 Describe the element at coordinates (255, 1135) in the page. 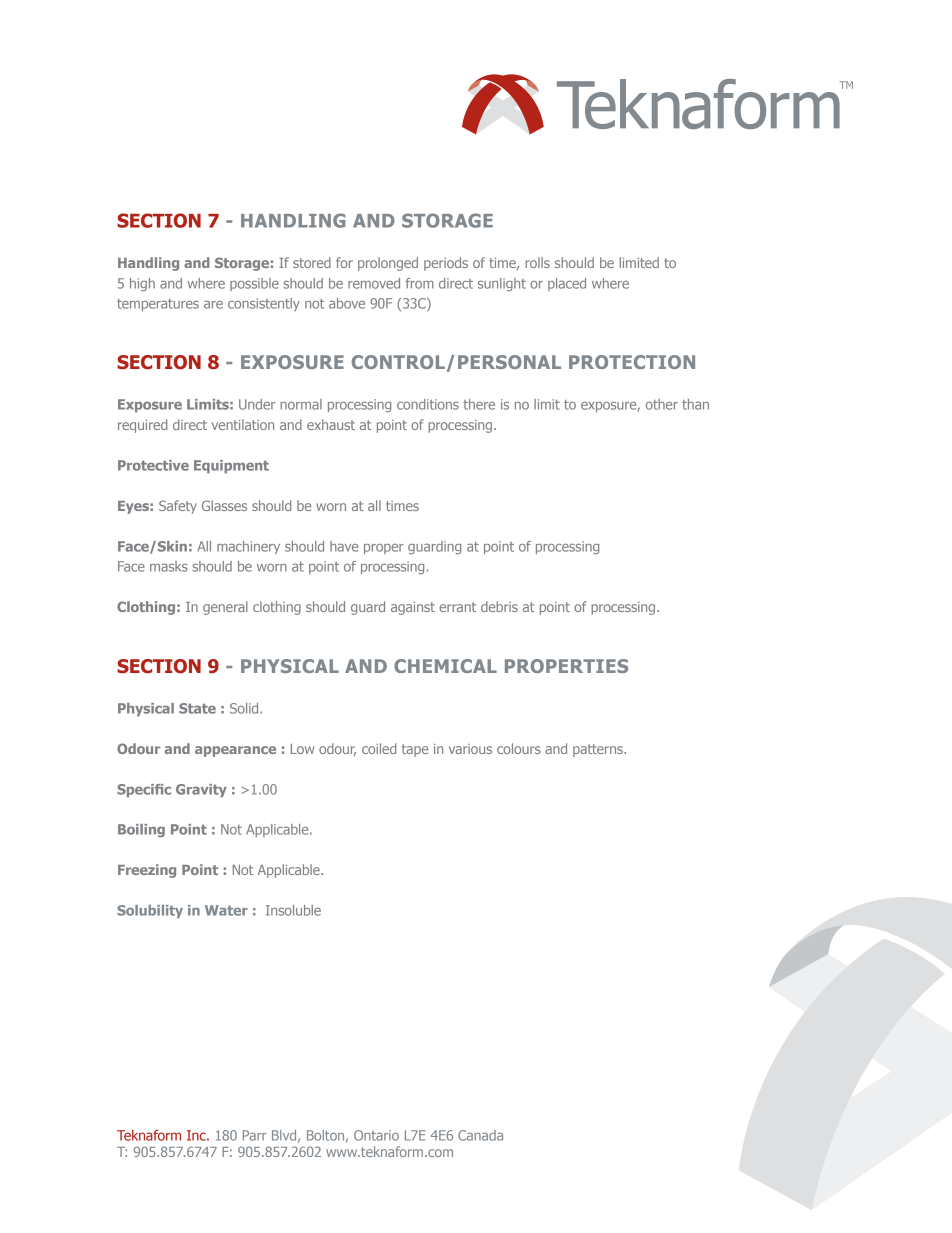

I see `Parr` at that location.
